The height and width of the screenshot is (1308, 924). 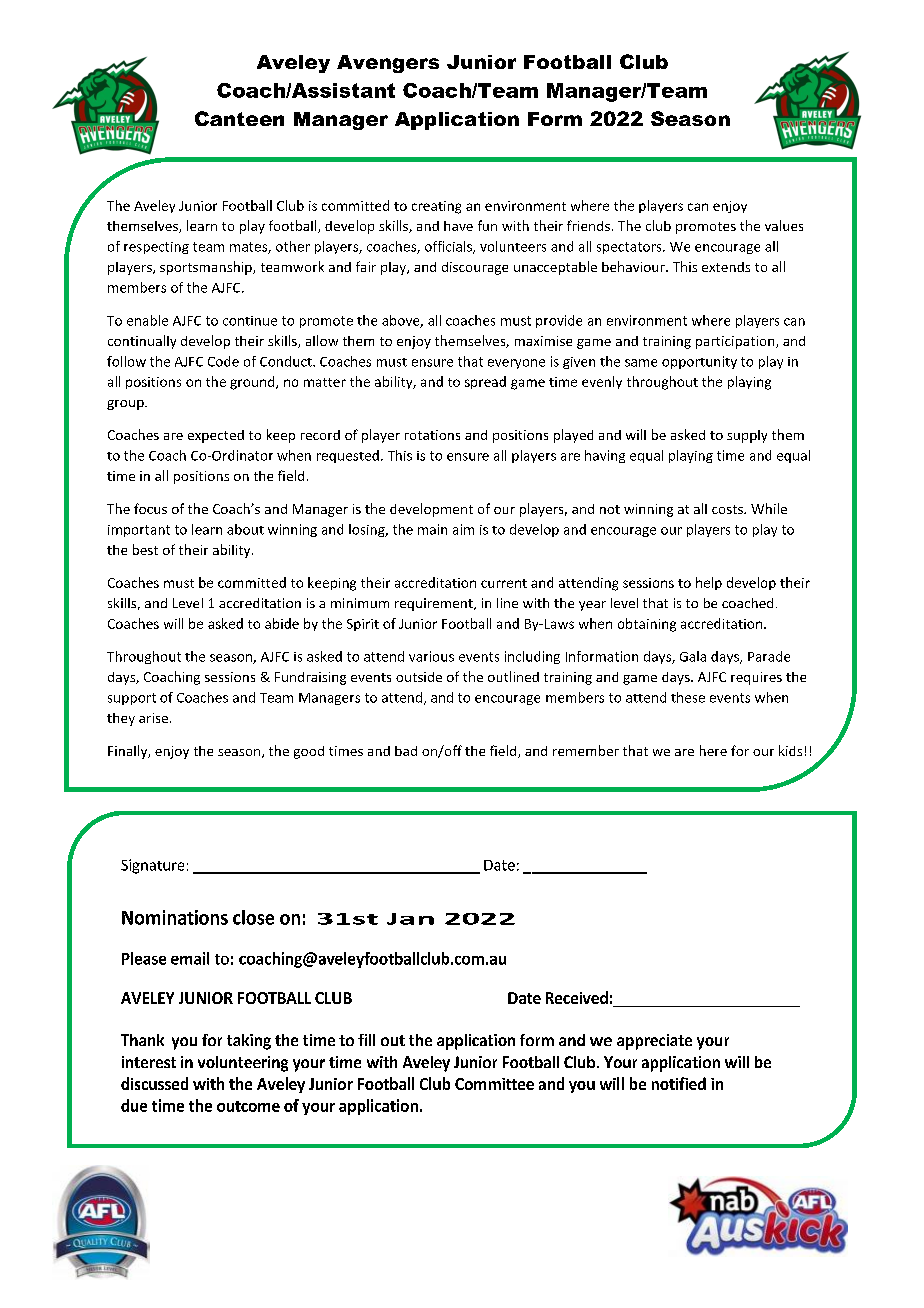 What do you see at coordinates (790, 750) in the screenshot?
I see `kids` at bounding box center [790, 750].
